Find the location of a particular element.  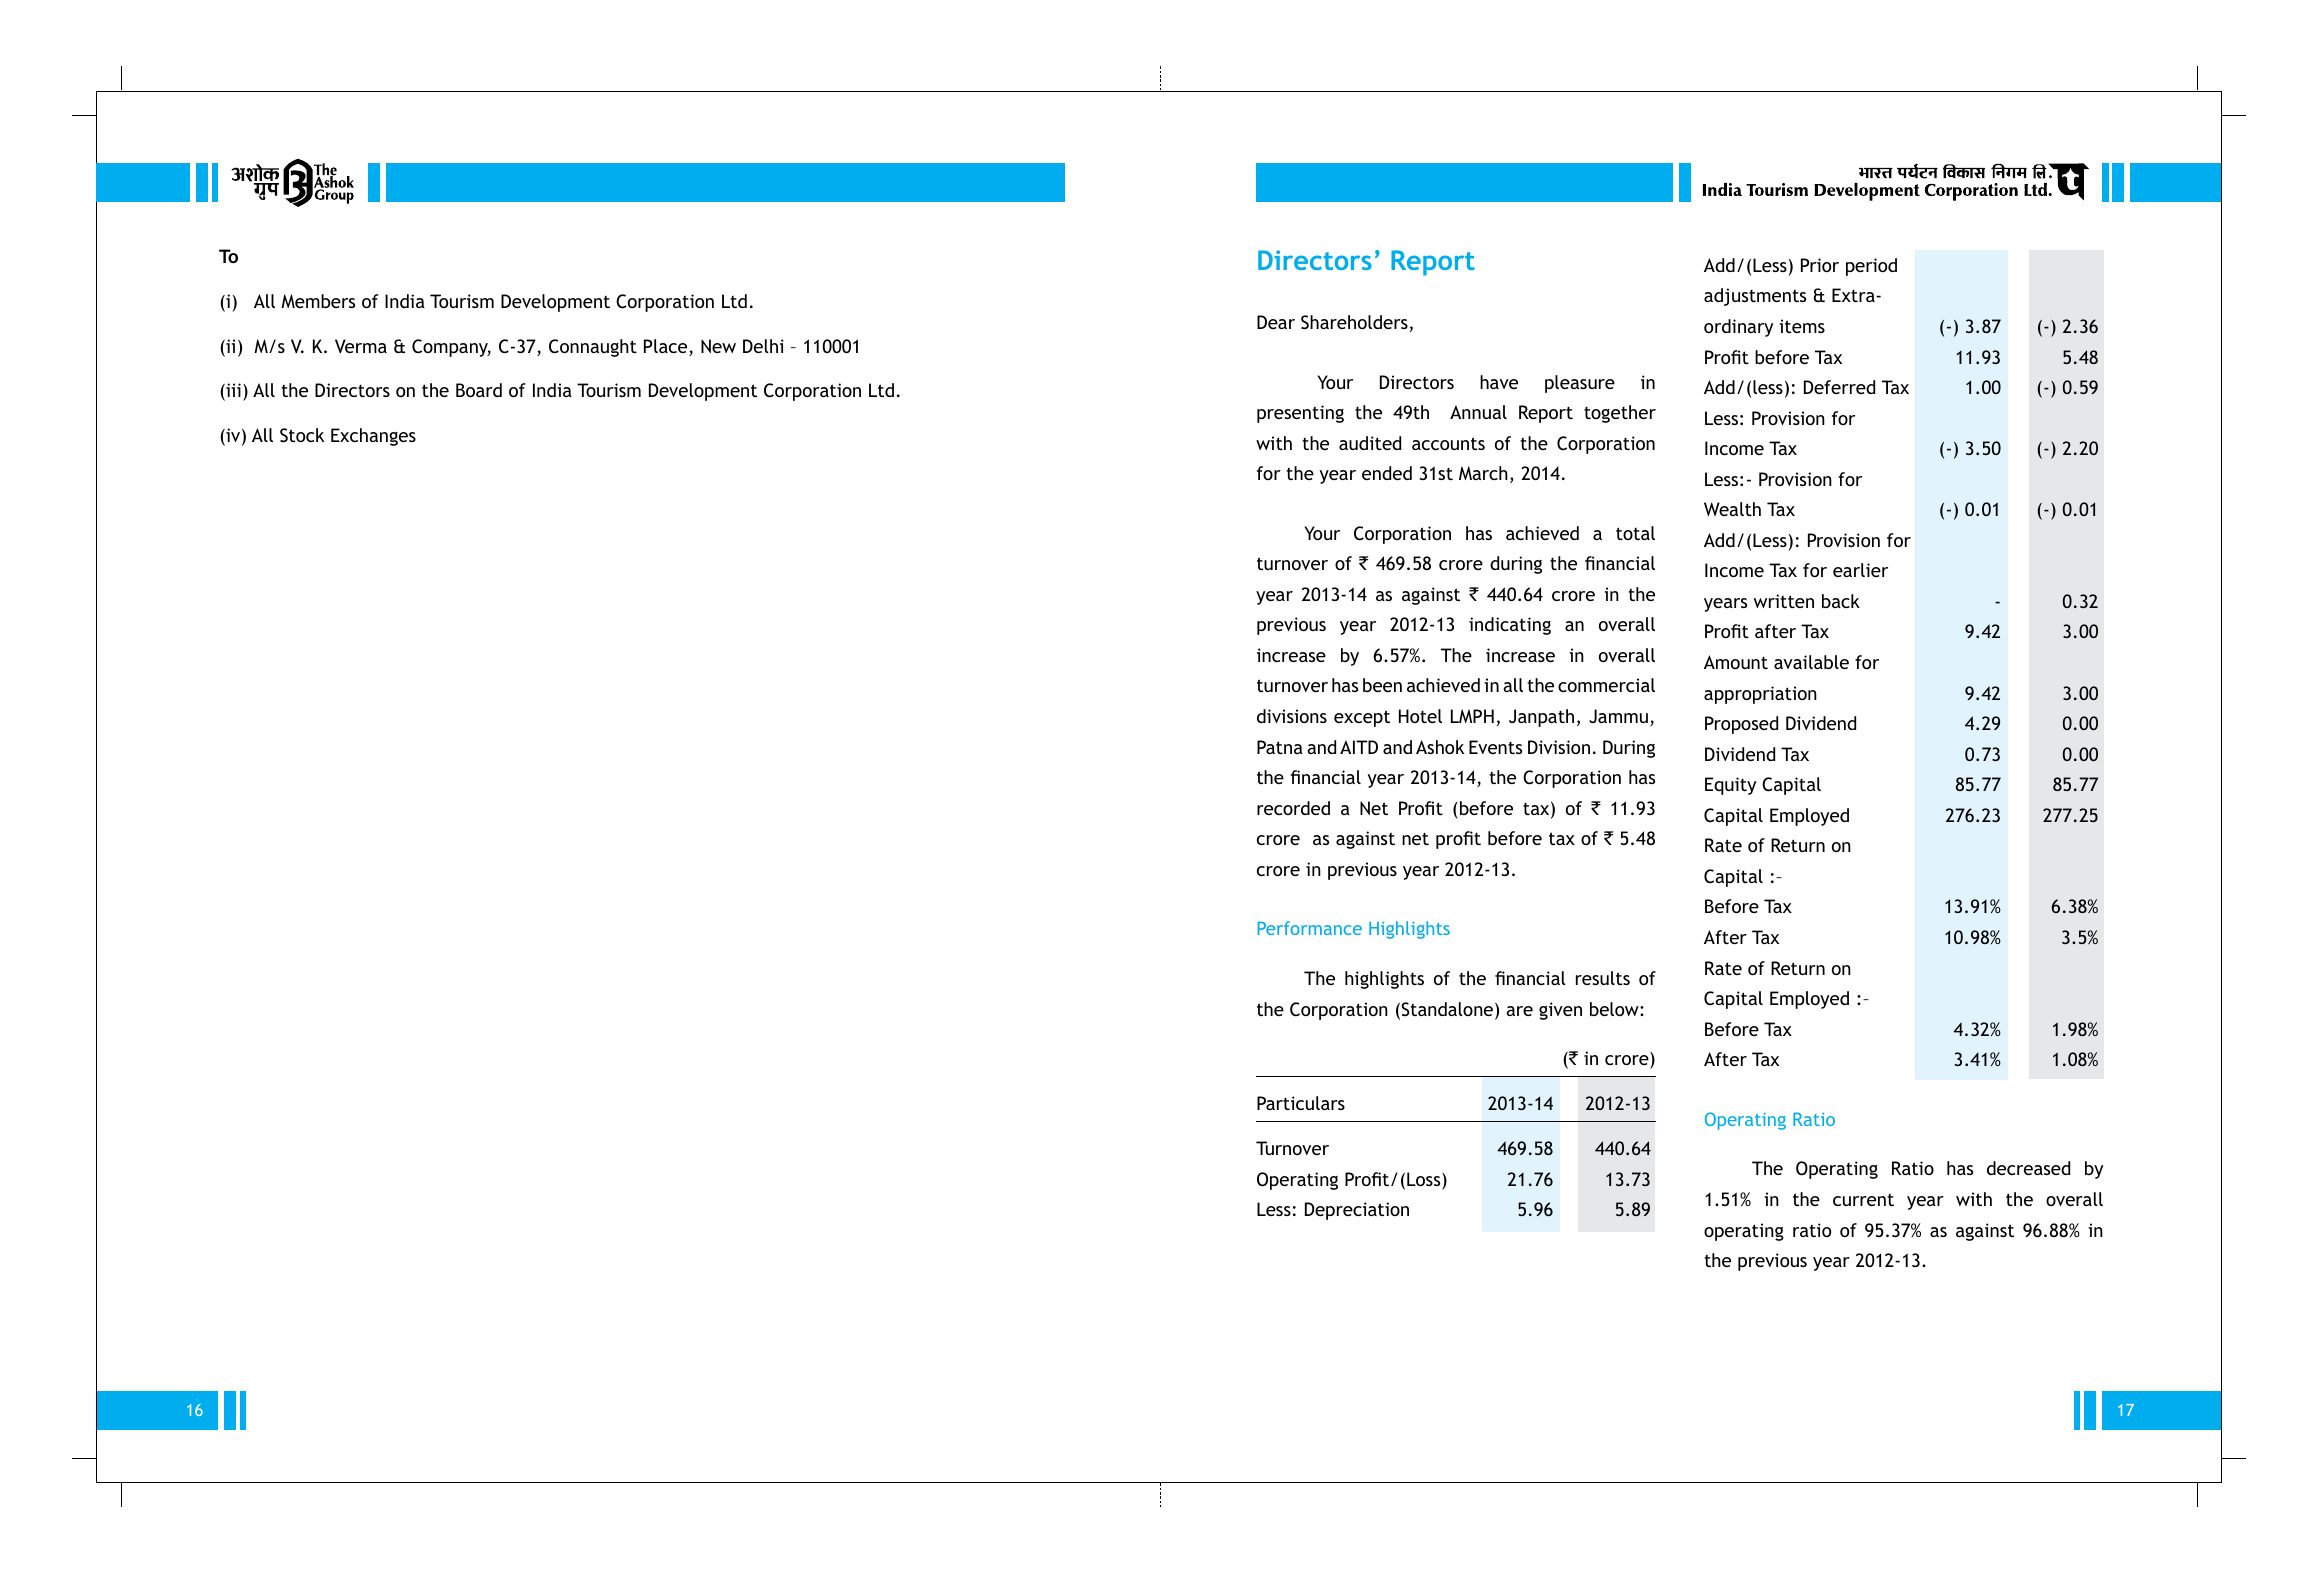

Equity is located at coordinates (1730, 786).
